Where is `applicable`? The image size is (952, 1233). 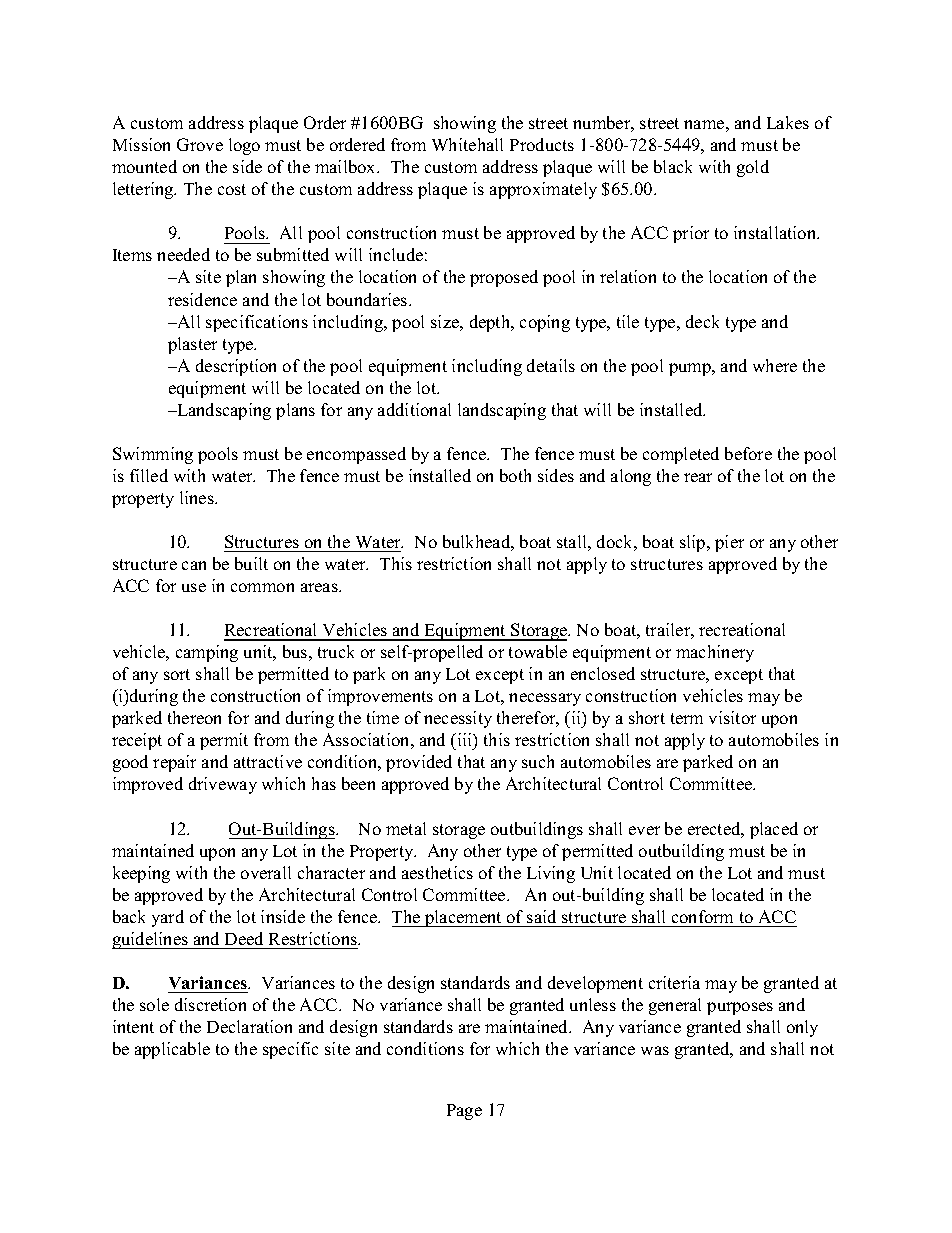 applicable is located at coordinates (172, 1050).
